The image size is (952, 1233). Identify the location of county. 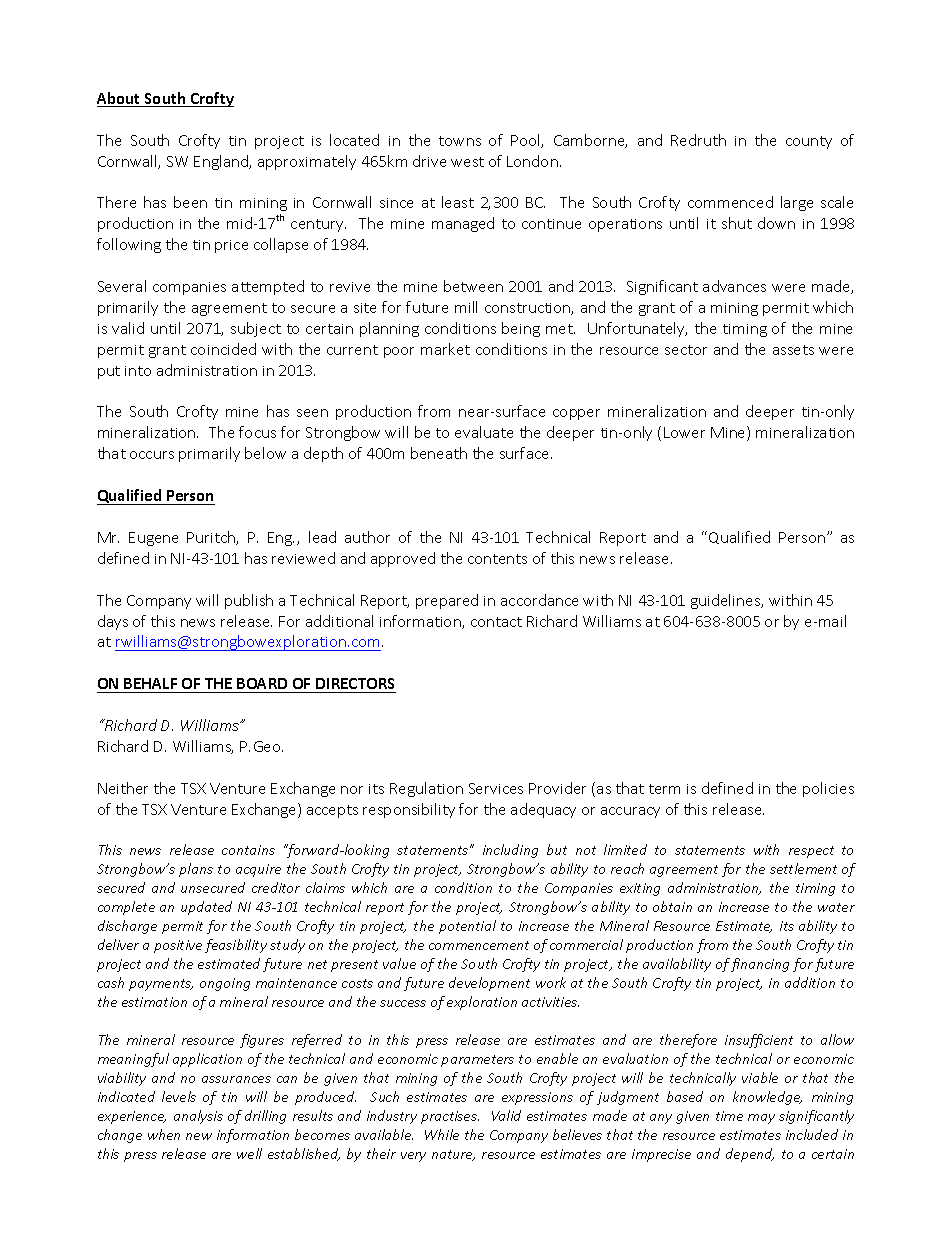
(809, 142).
